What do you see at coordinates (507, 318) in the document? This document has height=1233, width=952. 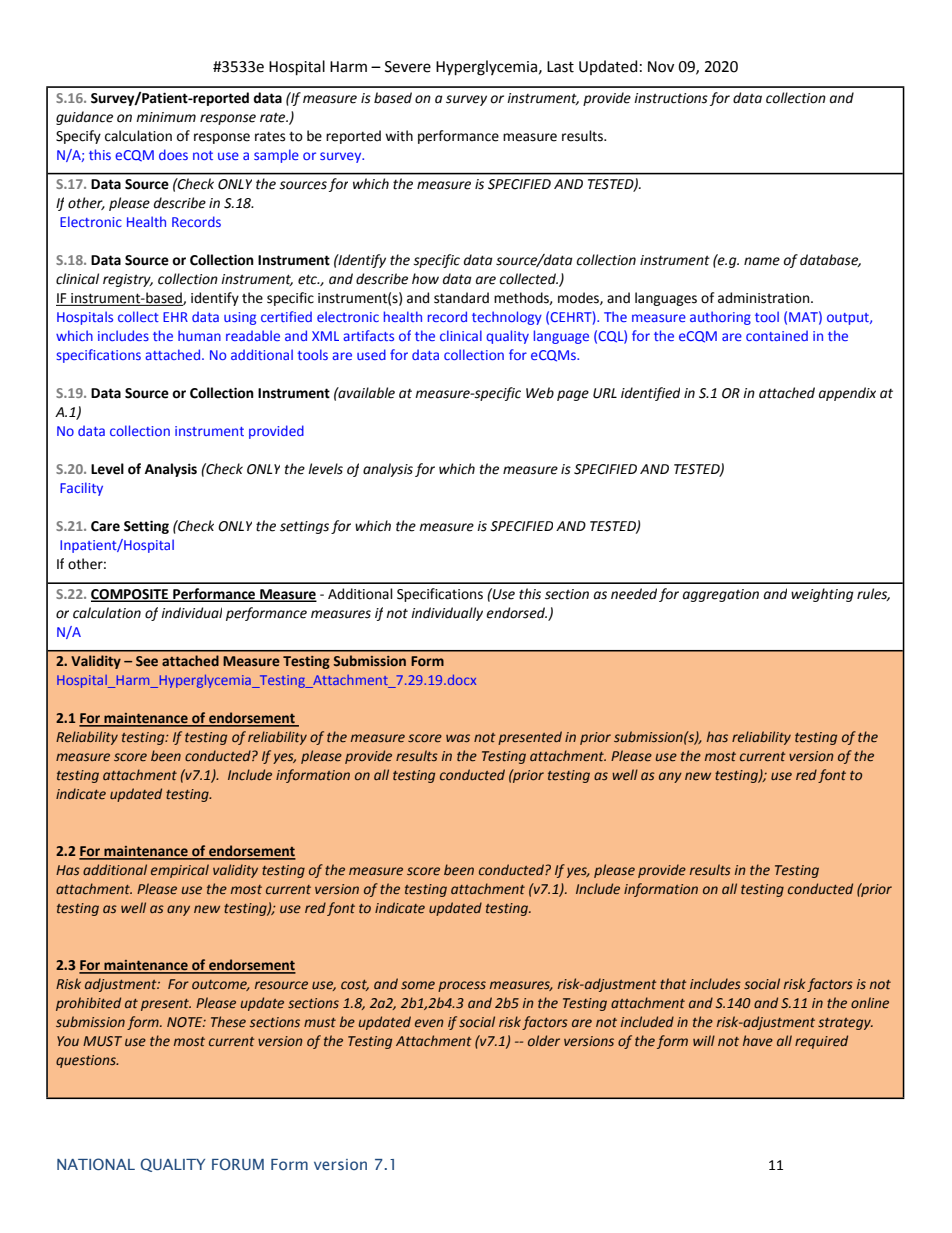 I see `technology` at bounding box center [507, 318].
